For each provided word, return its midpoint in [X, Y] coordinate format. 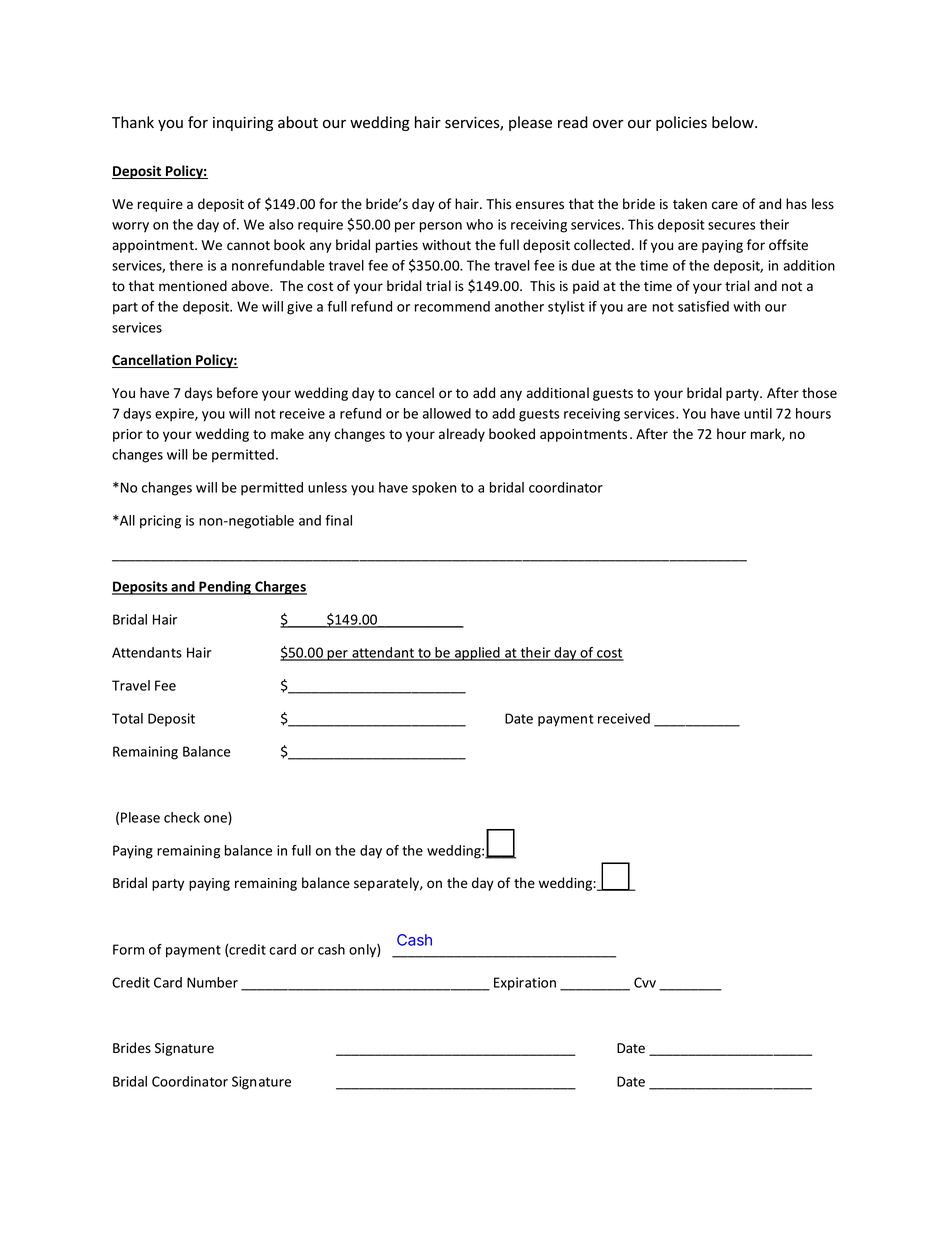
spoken [434, 489]
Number [212, 982]
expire [175, 415]
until [758, 413]
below [734, 122]
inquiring [243, 124]
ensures [539, 205]
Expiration [525, 984]
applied [477, 654]
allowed [446, 413]
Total [127, 718]
